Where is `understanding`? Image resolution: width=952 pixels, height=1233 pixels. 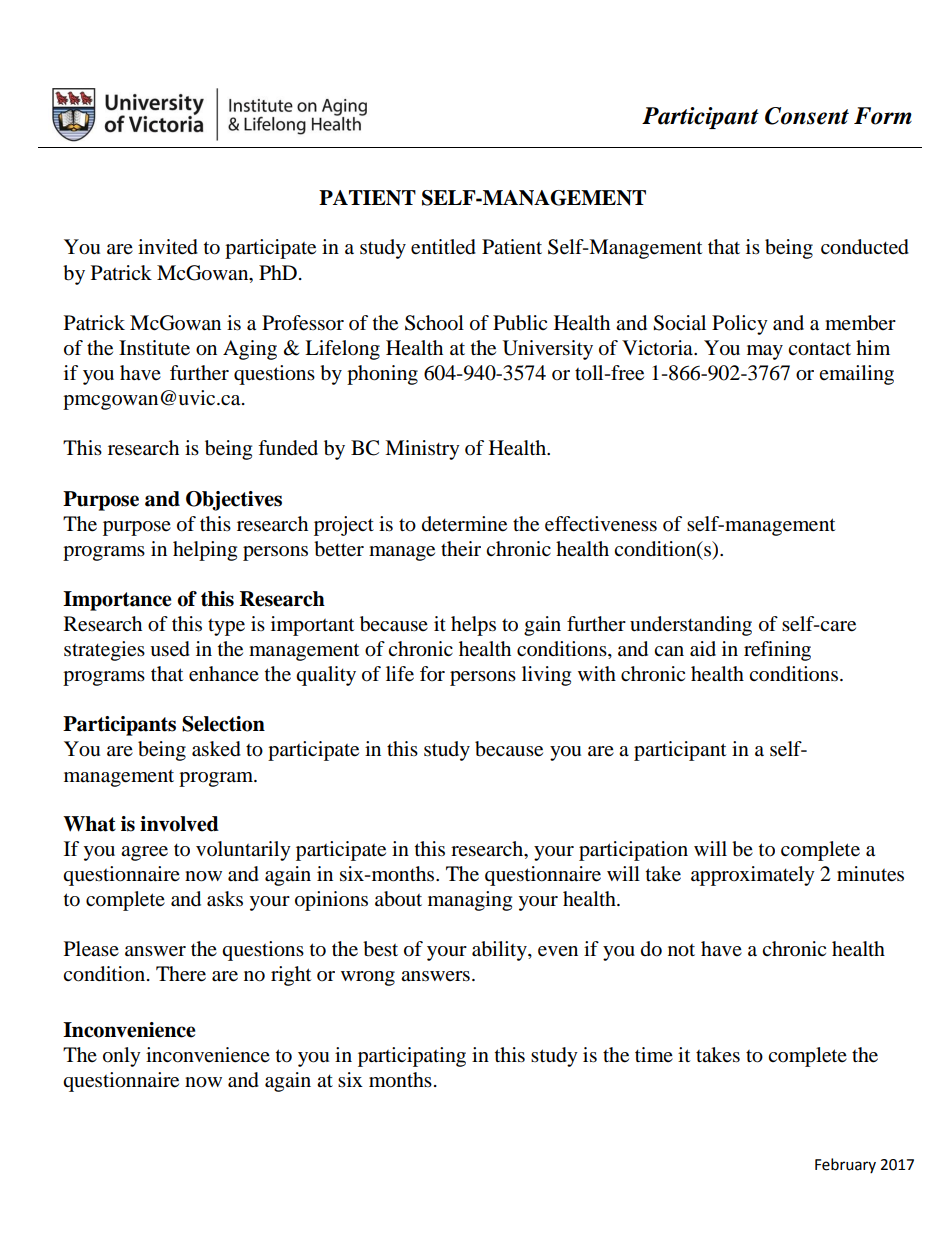 understanding is located at coordinates (691, 626).
